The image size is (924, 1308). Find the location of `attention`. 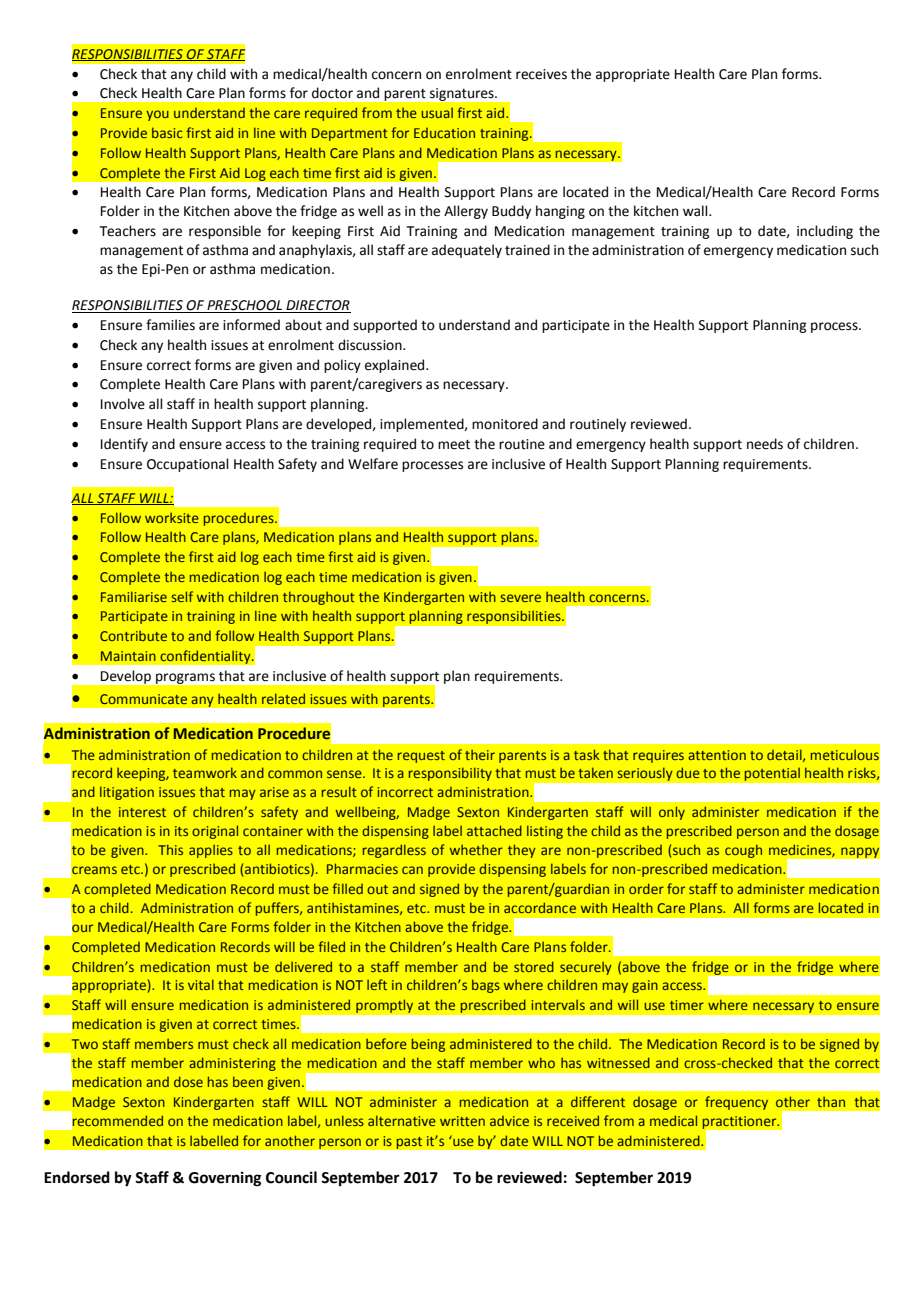

attention is located at coordinates (717, 755).
